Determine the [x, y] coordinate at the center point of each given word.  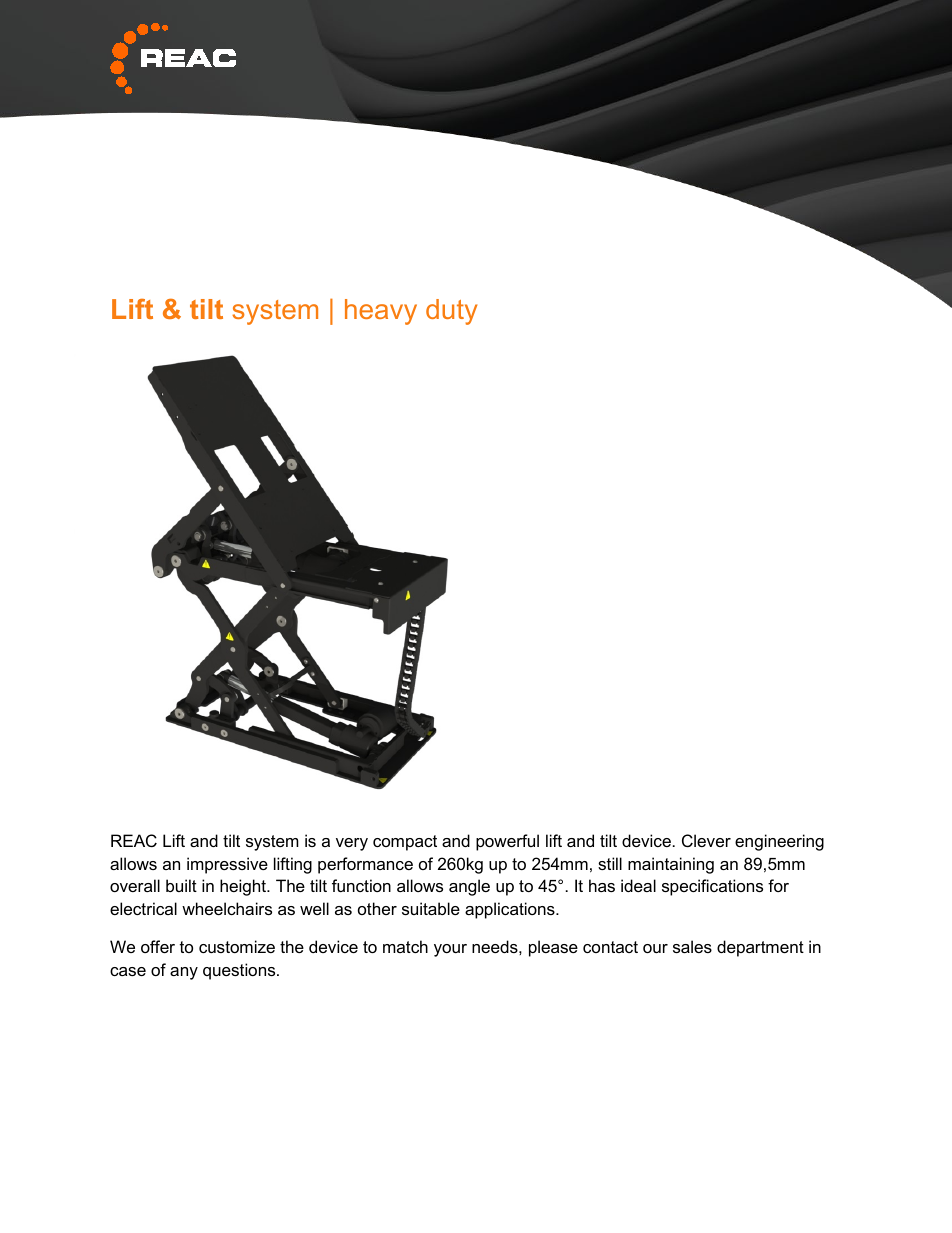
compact [405, 843]
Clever [706, 840]
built [181, 885]
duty [451, 312]
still [610, 863]
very [352, 844]
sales [692, 946]
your [450, 950]
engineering [779, 842]
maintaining [671, 865]
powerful [507, 842]
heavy [381, 312]
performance [365, 865]
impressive [227, 865]
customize [237, 946]
